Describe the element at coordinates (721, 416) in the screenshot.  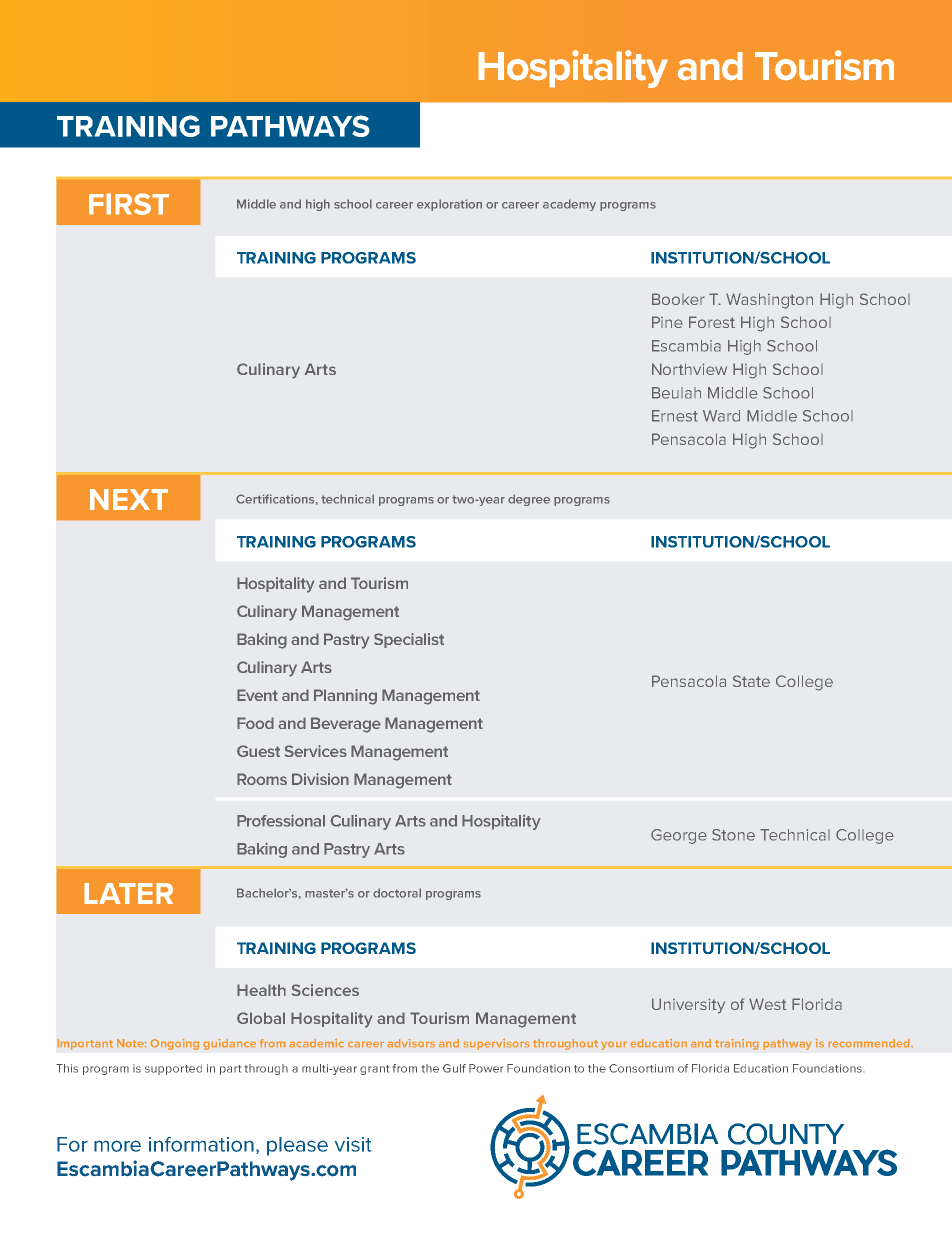
I see `Ward` at that location.
